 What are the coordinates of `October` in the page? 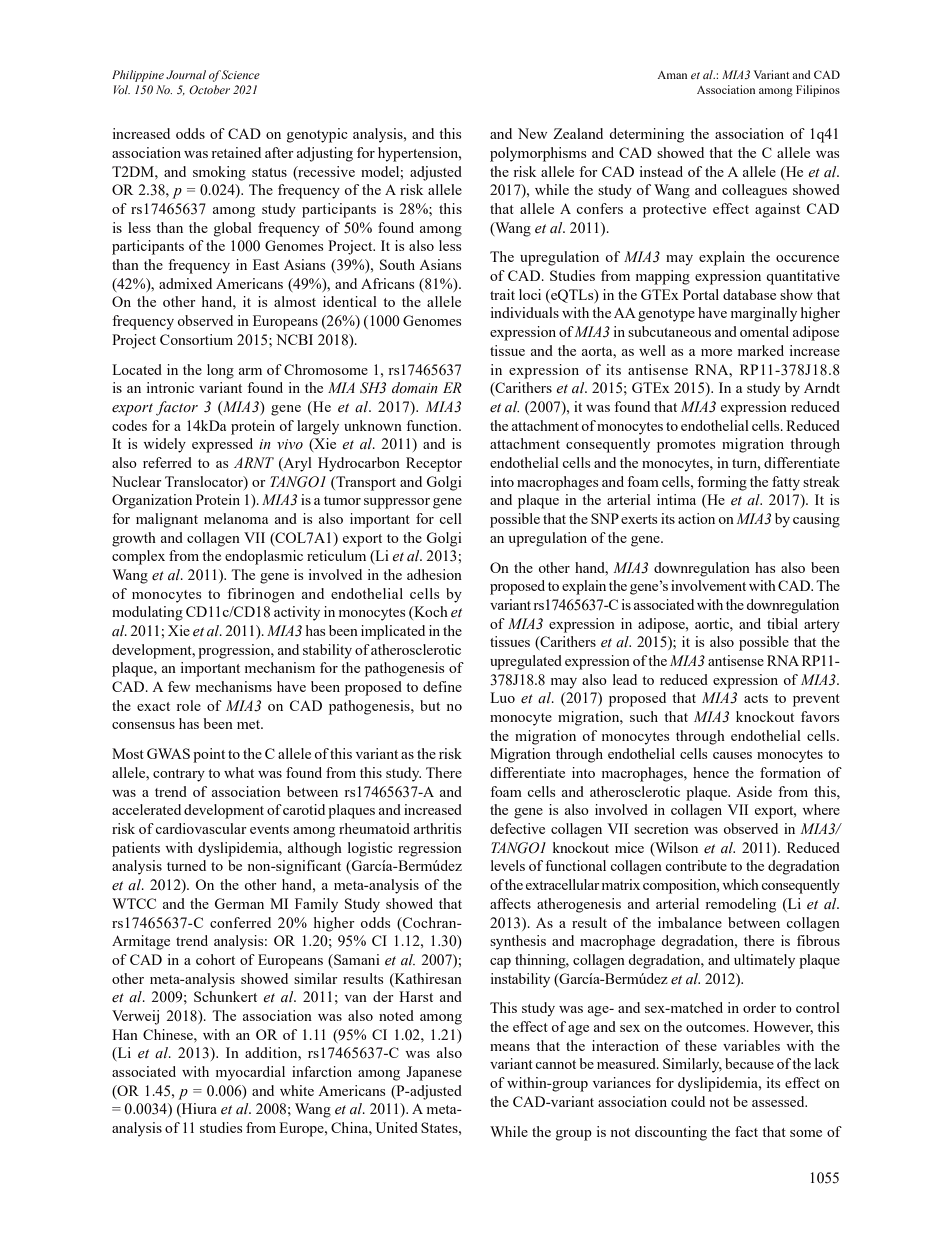 It's located at (209, 89).
